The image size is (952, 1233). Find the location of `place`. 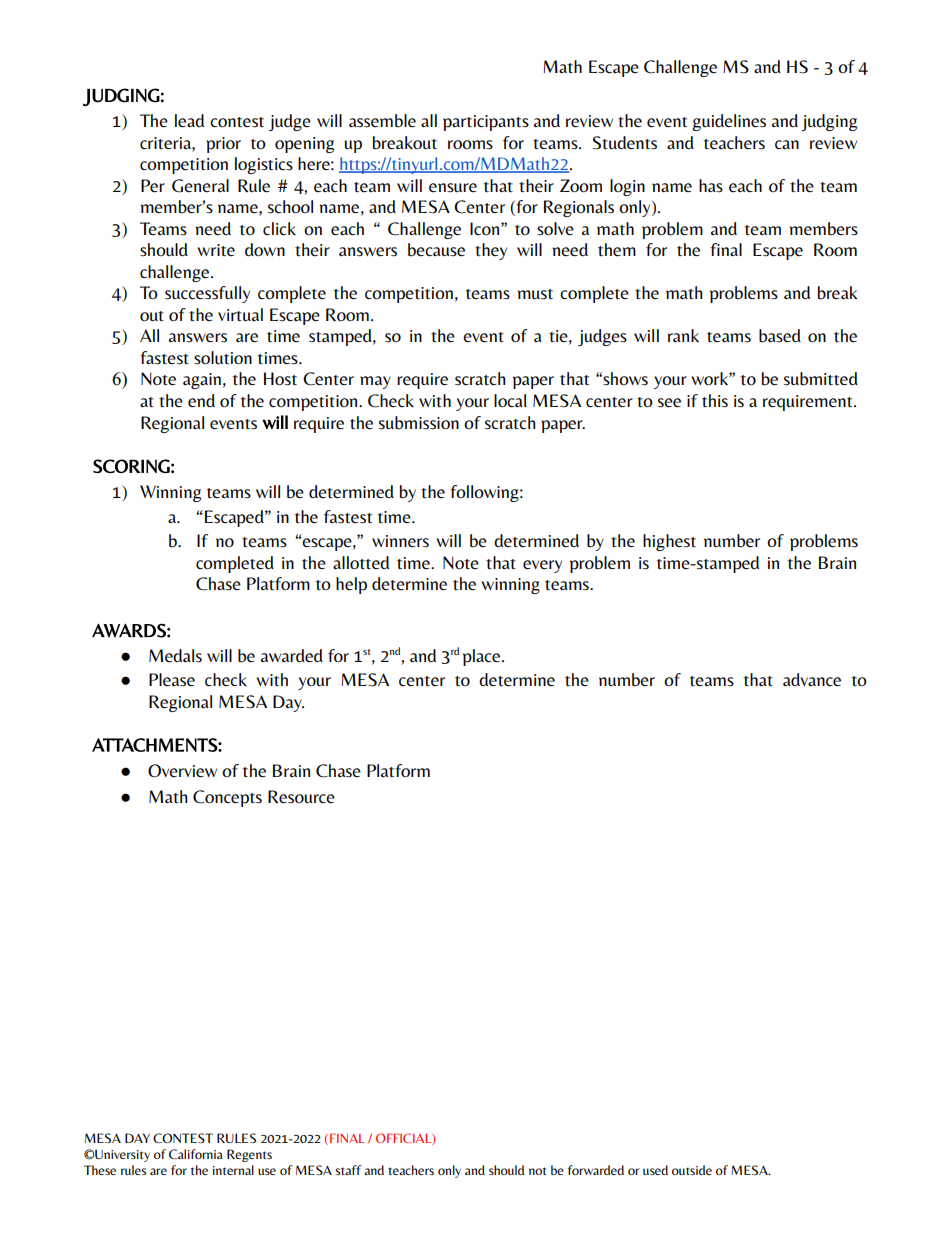

place is located at coordinates (483, 657).
